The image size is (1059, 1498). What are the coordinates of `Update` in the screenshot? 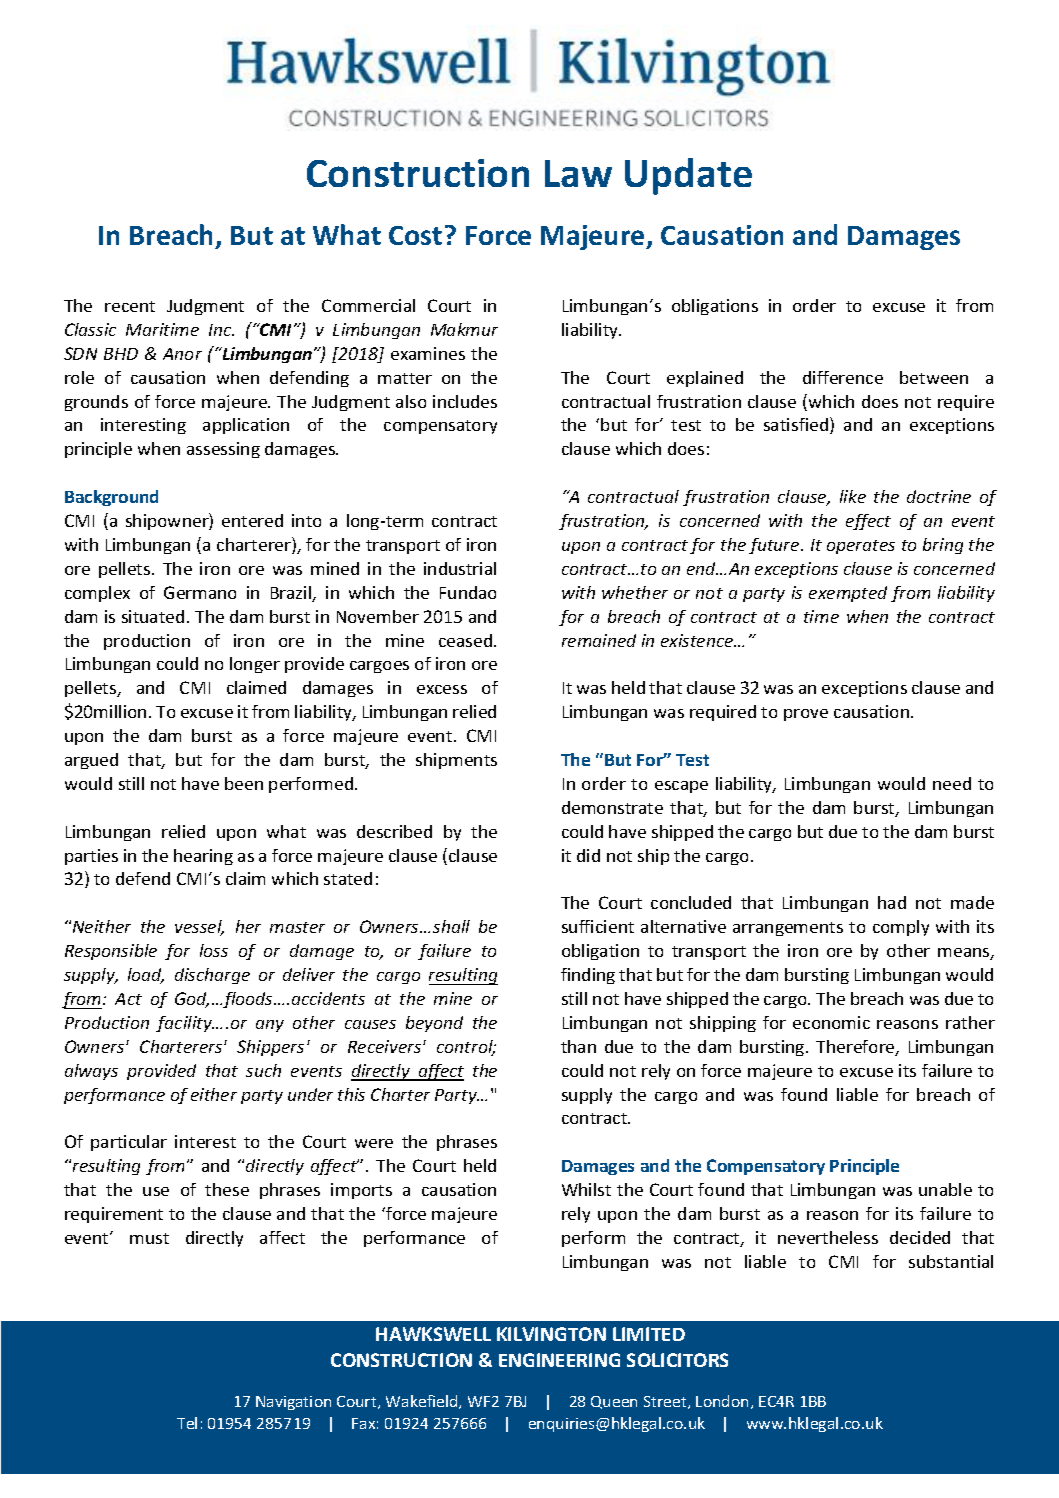 It's located at (688, 176).
